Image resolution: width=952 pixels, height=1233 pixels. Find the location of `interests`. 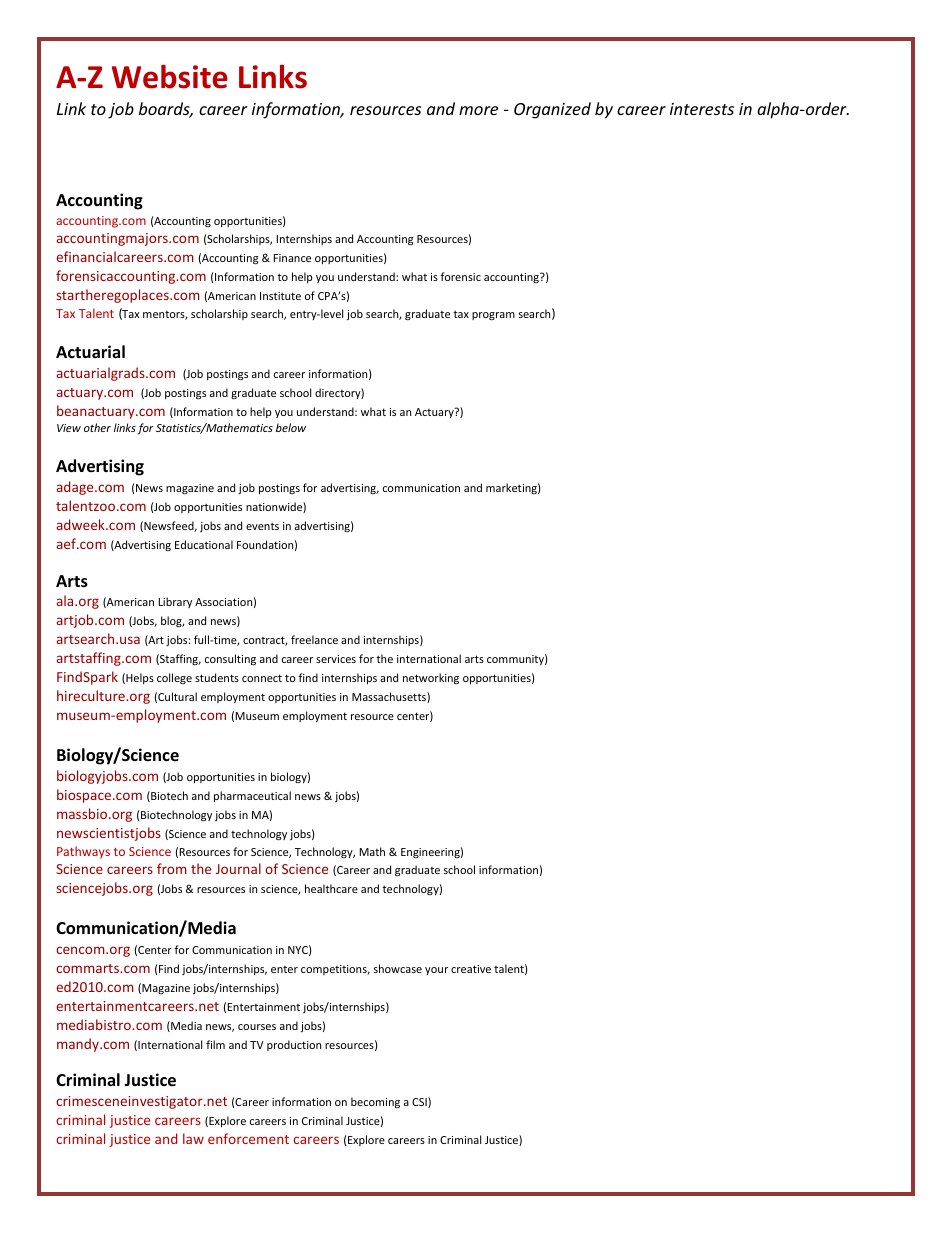

interests is located at coordinates (702, 109).
